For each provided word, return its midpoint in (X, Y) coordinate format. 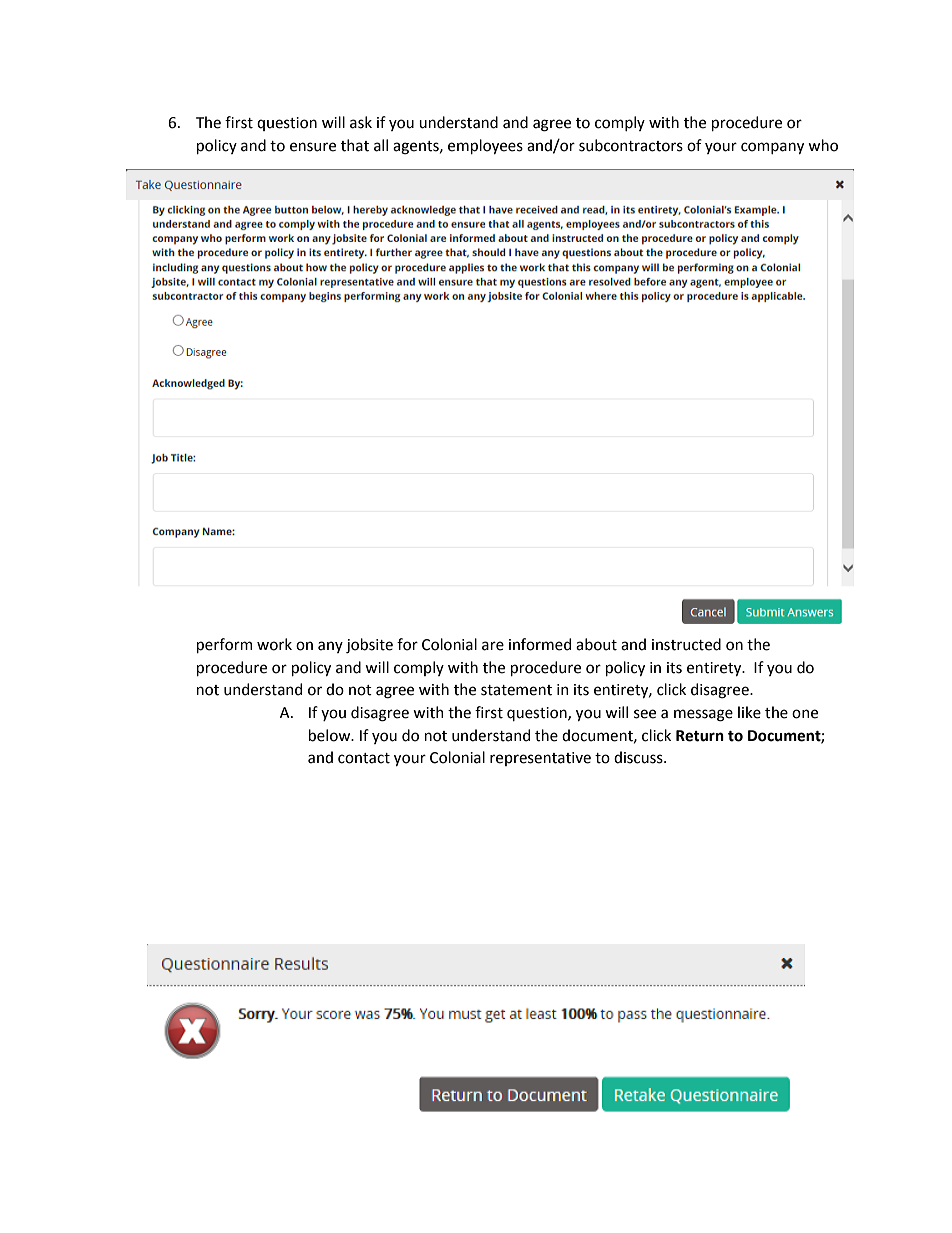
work (274, 644)
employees (485, 146)
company (772, 148)
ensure (313, 147)
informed (540, 644)
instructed (686, 644)
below (331, 735)
